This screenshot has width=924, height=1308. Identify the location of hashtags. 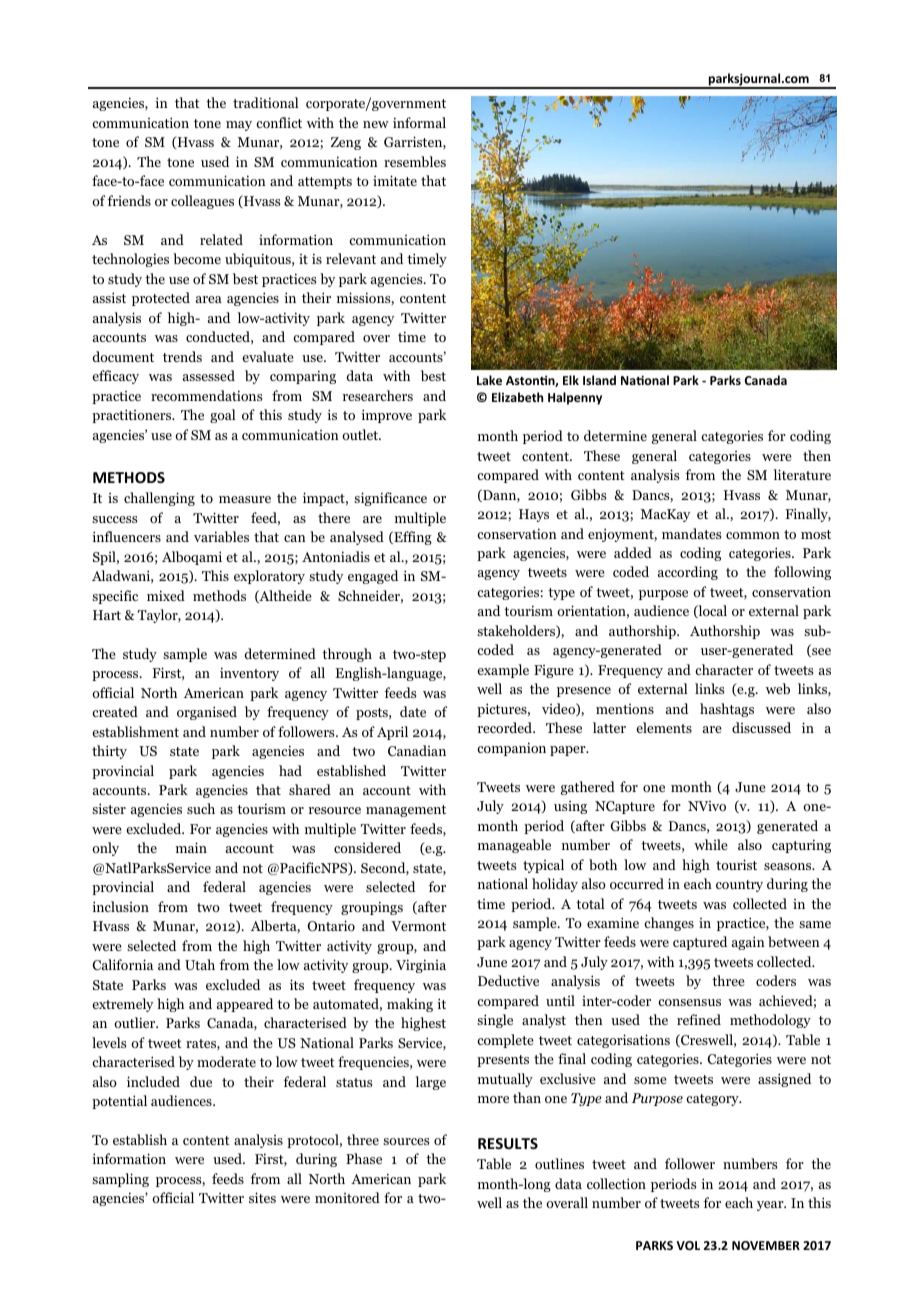
(727, 710).
